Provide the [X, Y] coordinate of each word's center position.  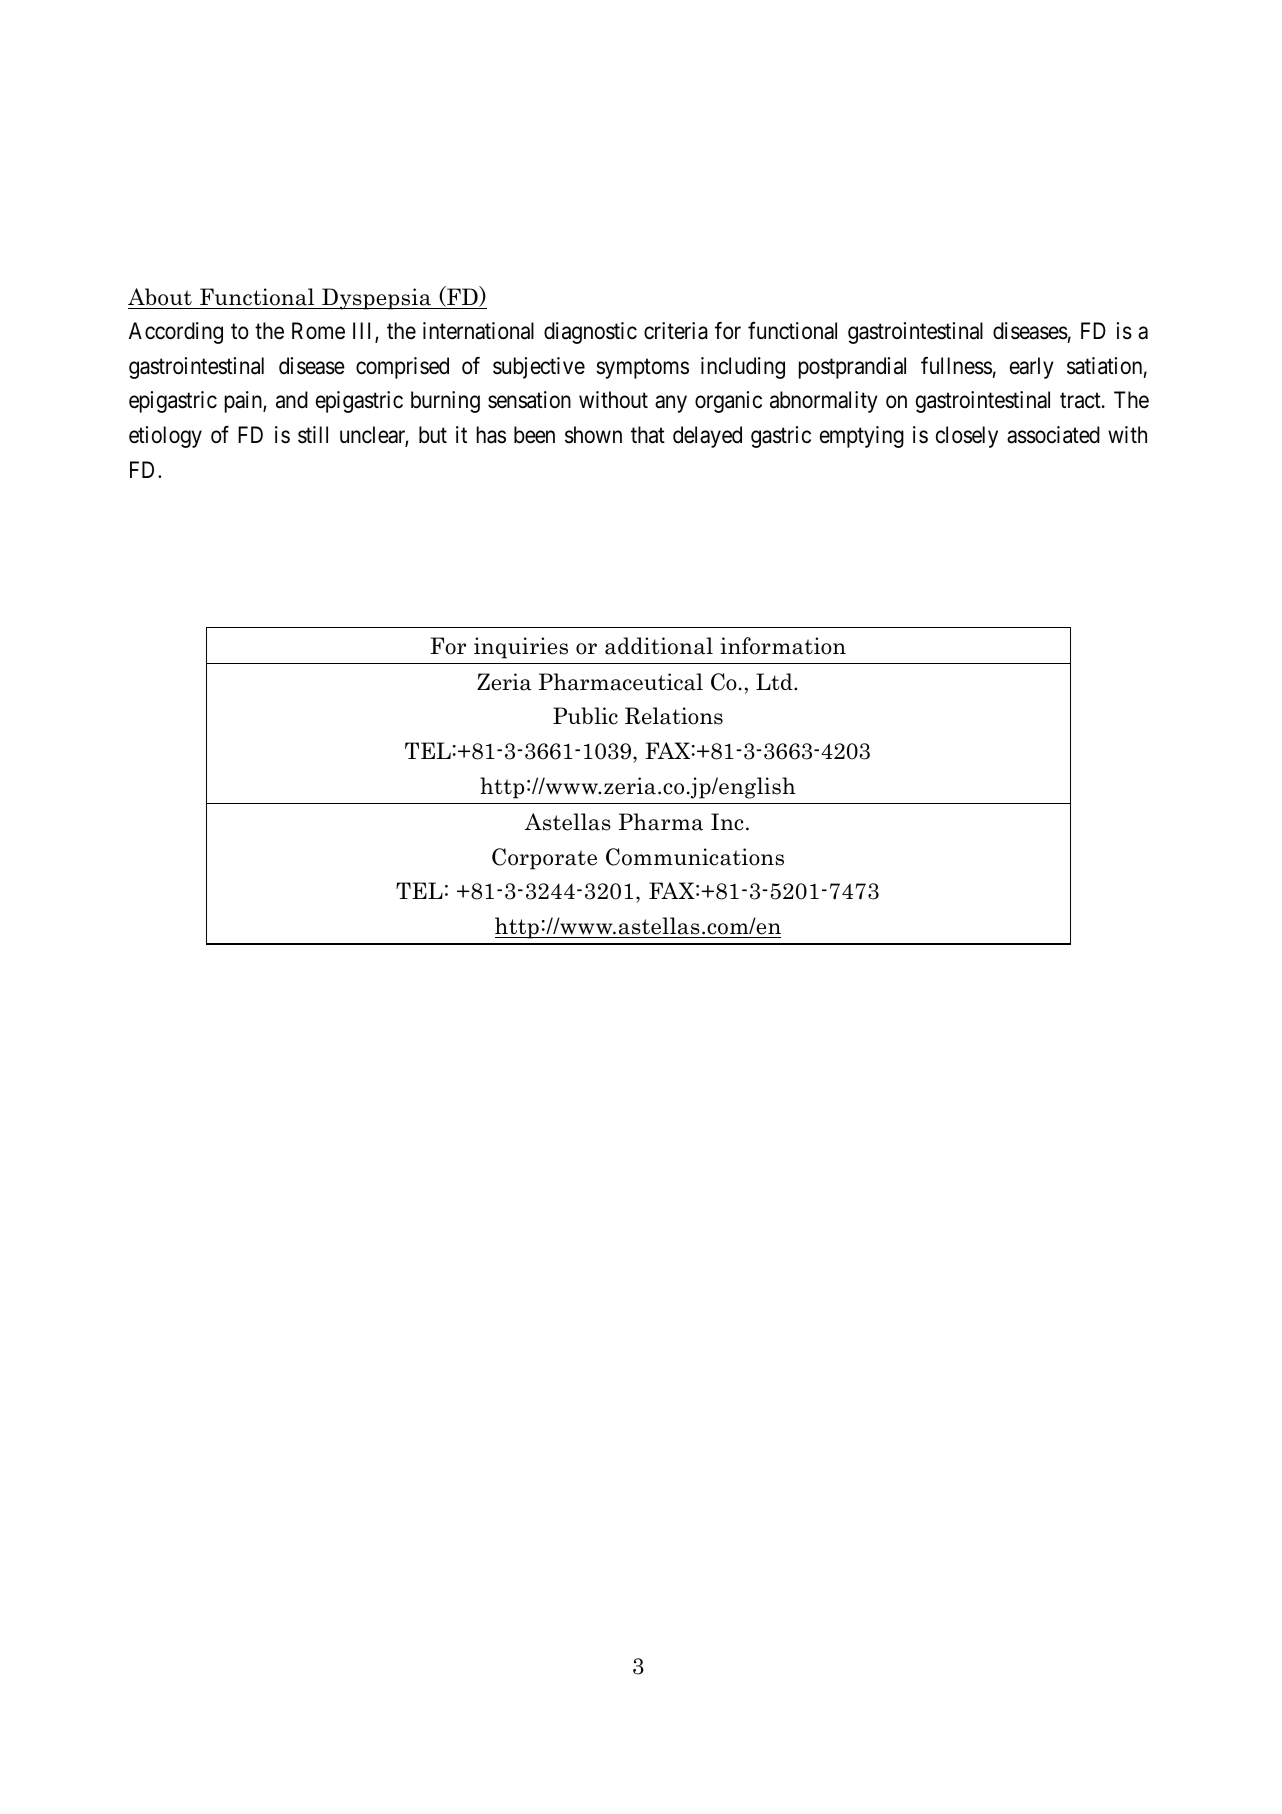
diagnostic [590, 333]
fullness [956, 365]
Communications [695, 857]
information [783, 646]
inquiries [521, 648]
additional [659, 646]
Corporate [544, 859]
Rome [318, 331]
